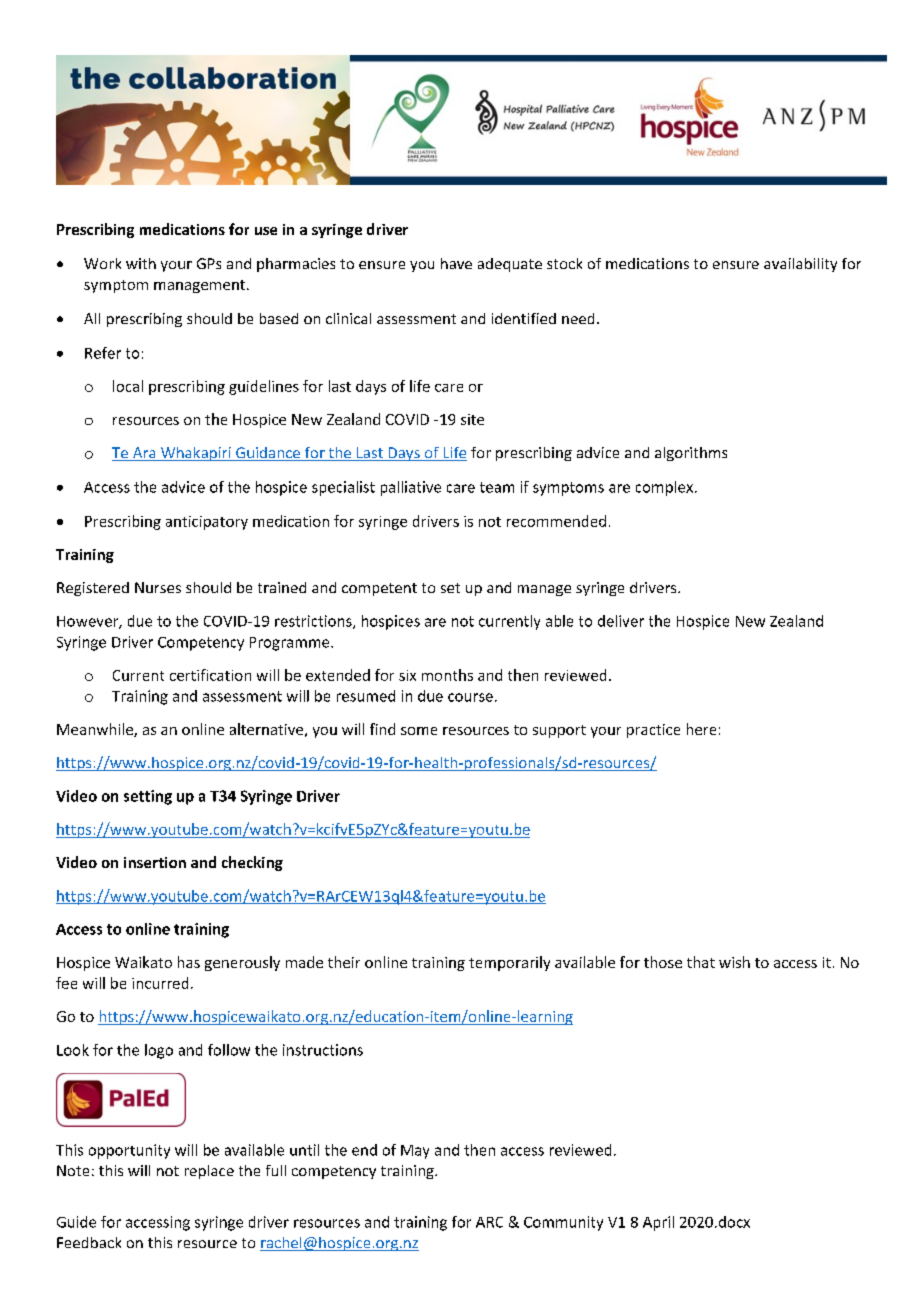 Image resolution: width=924 pixels, height=1308 pixels. What do you see at coordinates (141, 263) in the screenshot?
I see `with` at bounding box center [141, 263].
